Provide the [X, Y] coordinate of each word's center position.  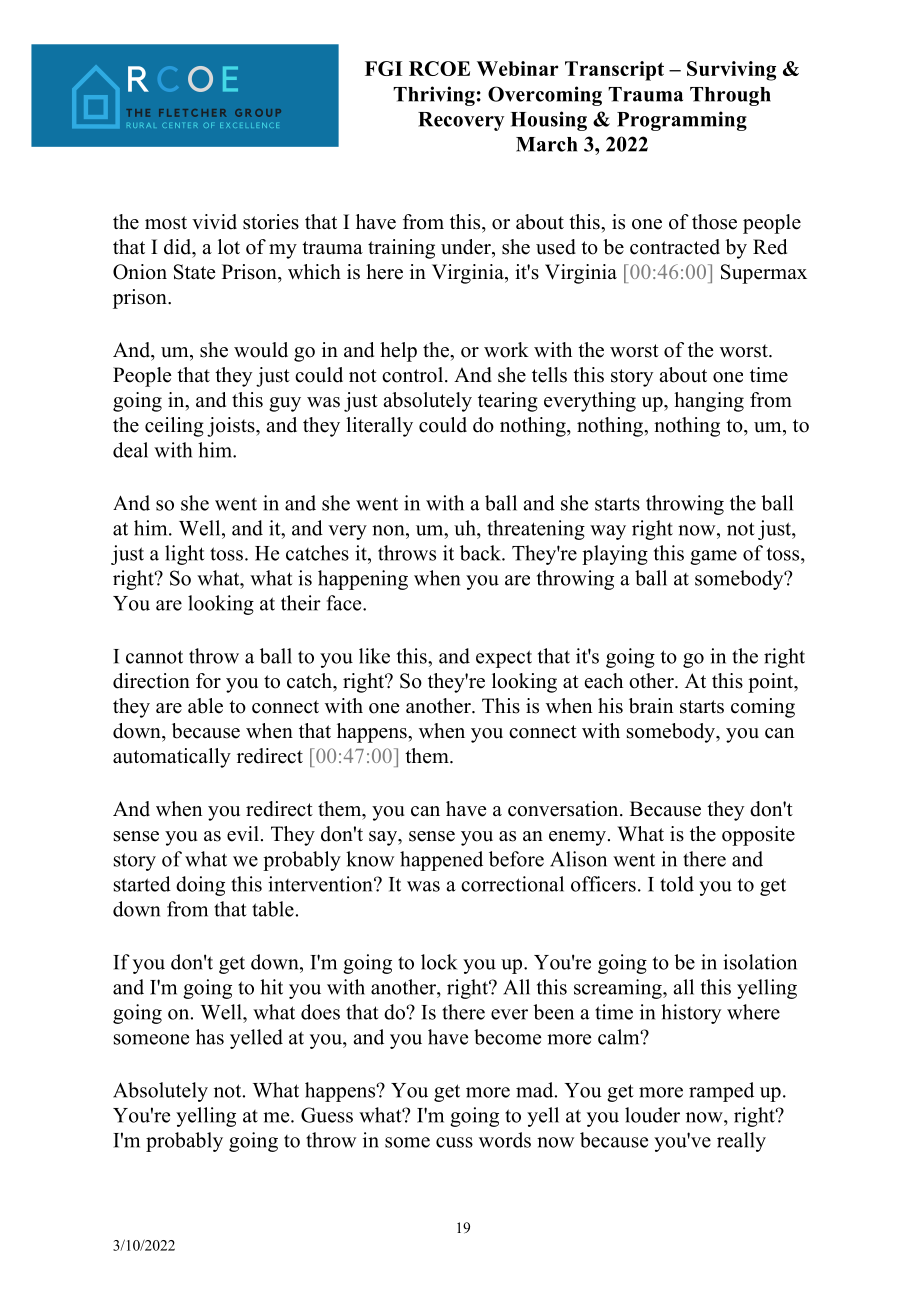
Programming [682, 121]
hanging [709, 402]
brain [651, 706]
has [210, 1037]
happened [441, 861]
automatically [172, 758]
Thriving [434, 96]
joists [232, 427]
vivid [214, 222]
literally [379, 427]
